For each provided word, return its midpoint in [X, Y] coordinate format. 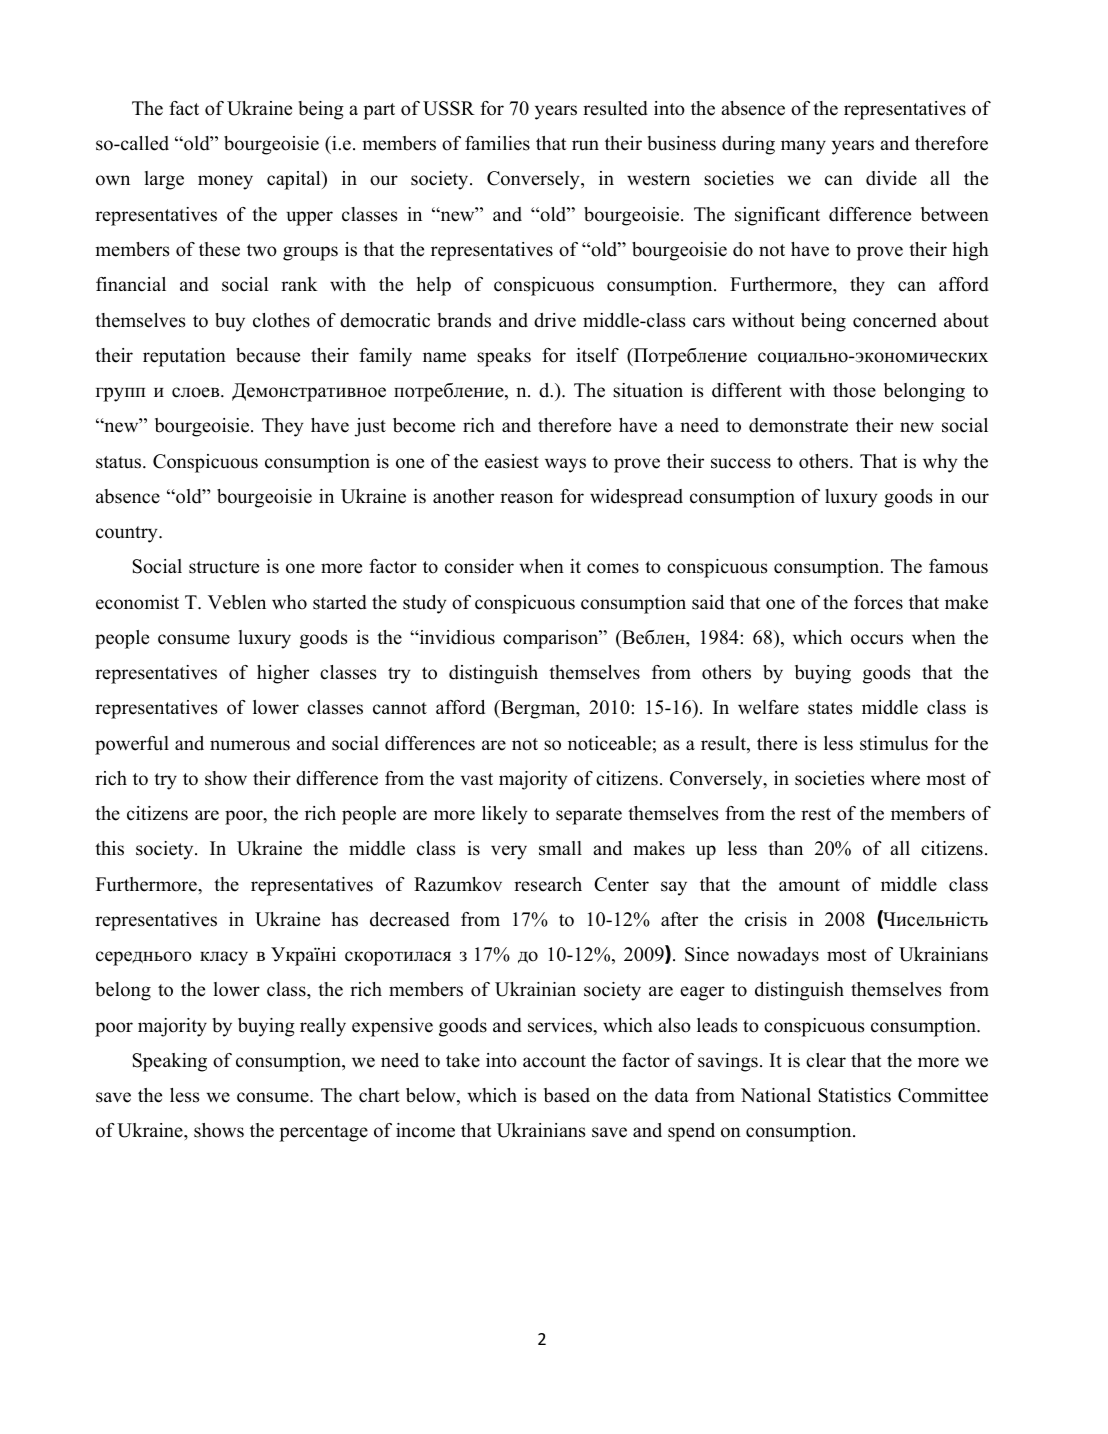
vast [477, 779]
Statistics [855, 1095]
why [940, 463]
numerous [250, 745]
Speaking [170, 1062]
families [497, 143]
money [225, 182]
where [895, 778]
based [567, 1095]
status [120, 462]
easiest [512, 461]
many [803, 147]
